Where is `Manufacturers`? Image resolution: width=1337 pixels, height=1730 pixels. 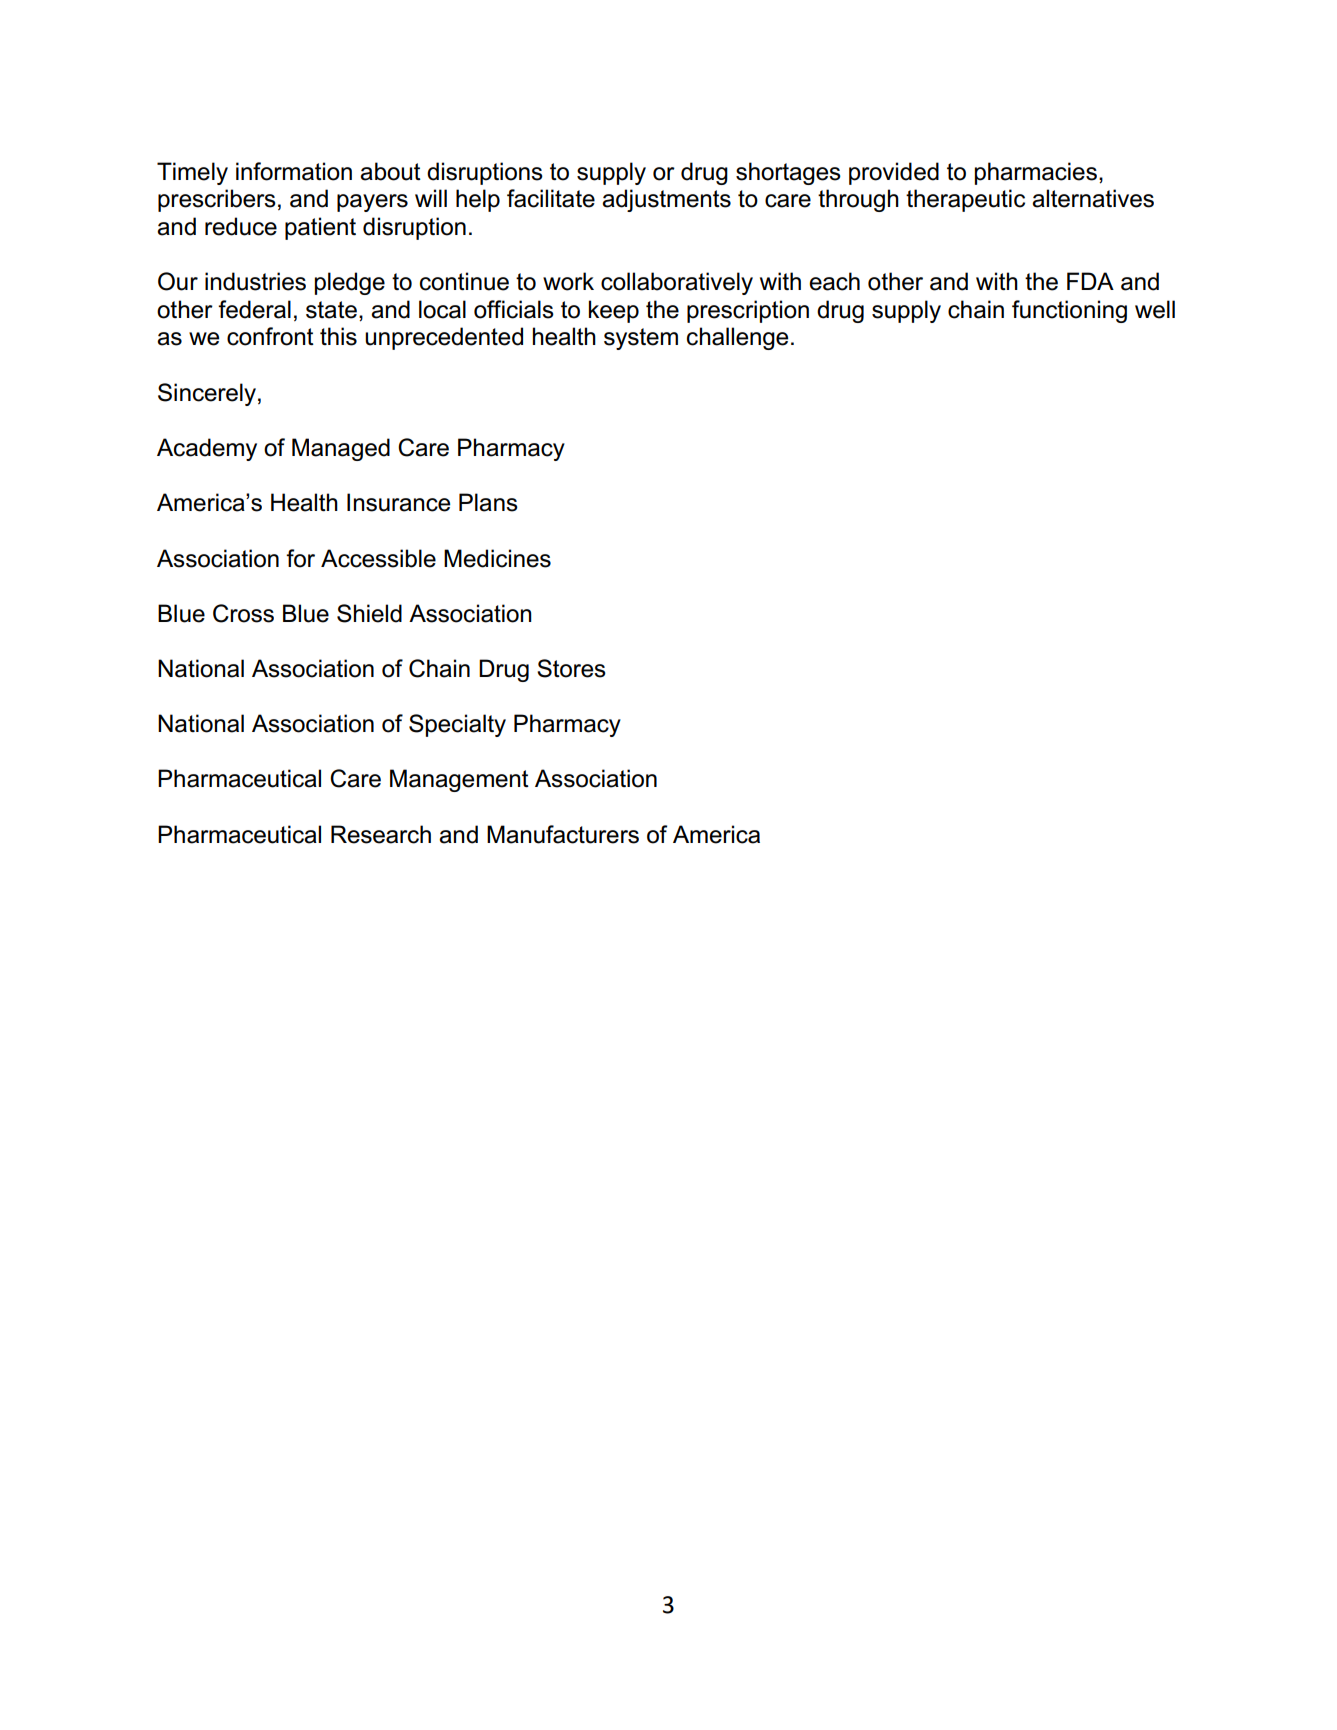 Manufacturers is located at coordinates (563, 834).
